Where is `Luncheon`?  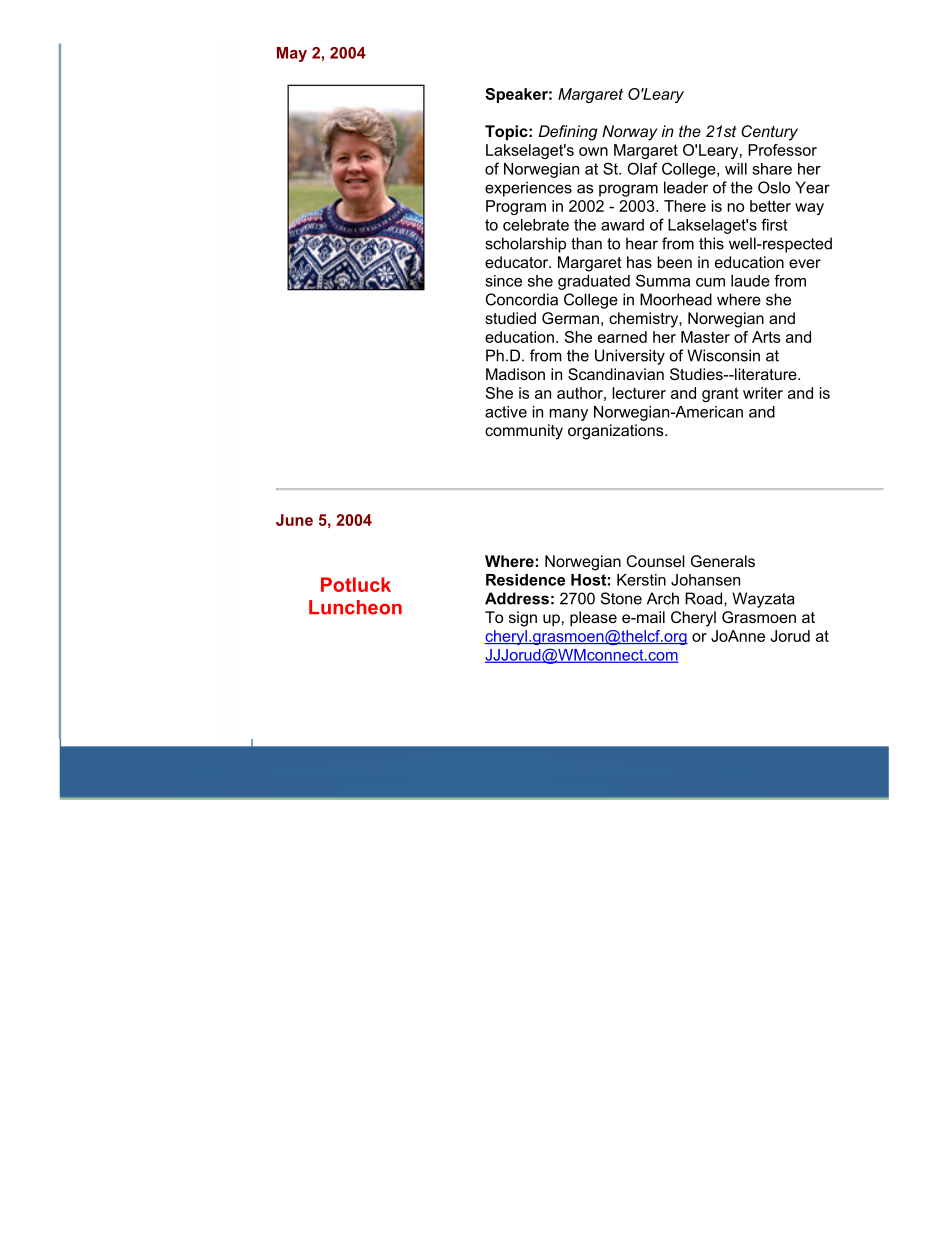 Luncheon is located at coordinates (355, 607).
